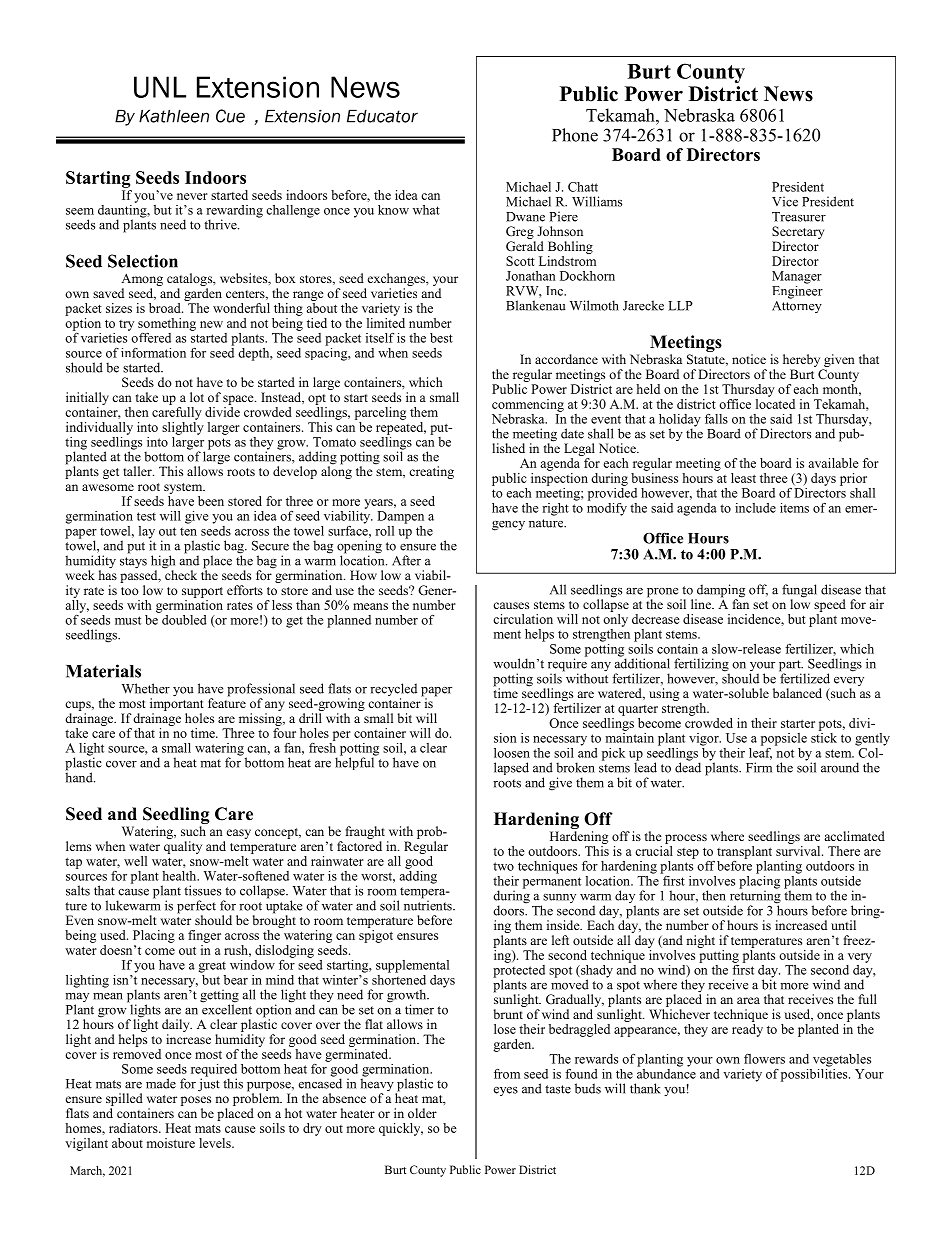  I want to click on least, so click(743, 478).
